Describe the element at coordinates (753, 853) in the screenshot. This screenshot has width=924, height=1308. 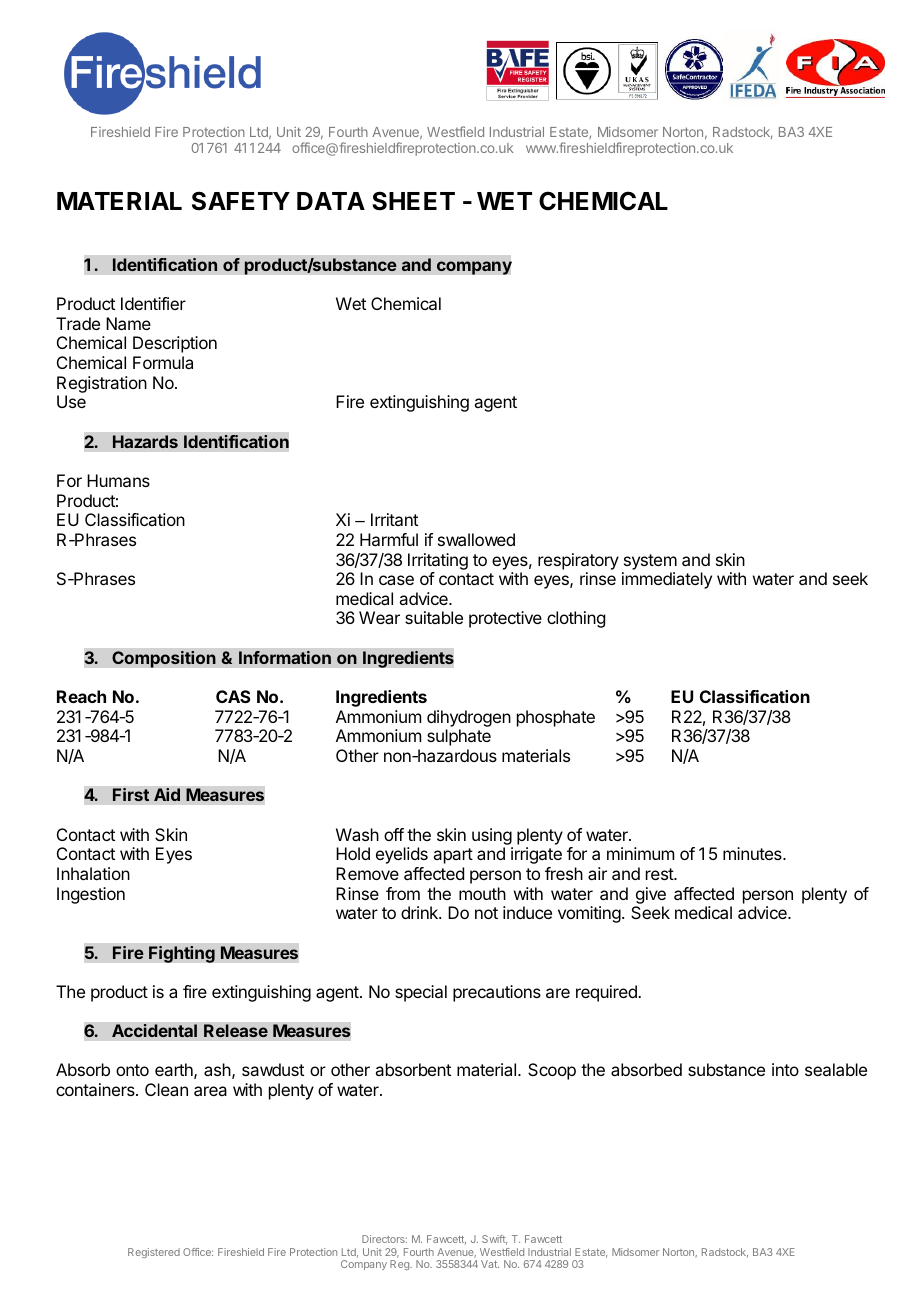
I see `minutes` at that location.
